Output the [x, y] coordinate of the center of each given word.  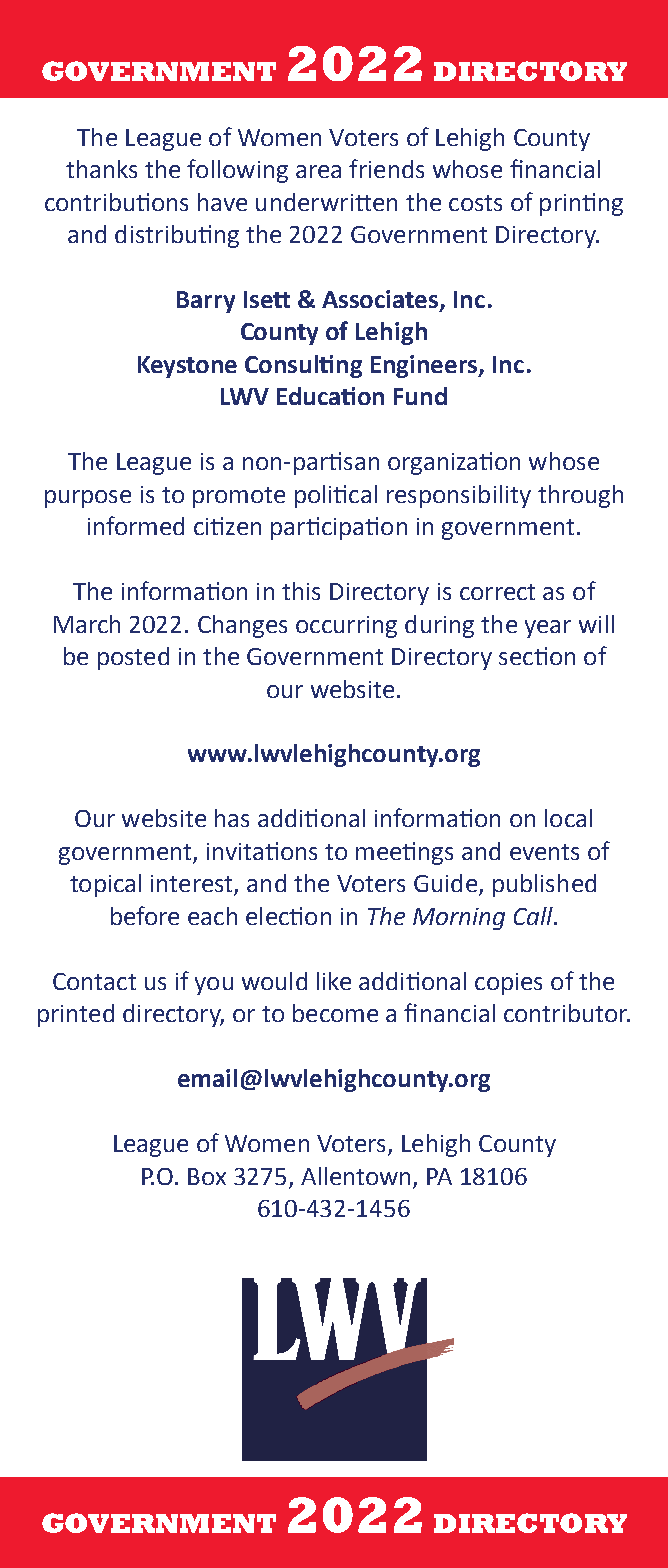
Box [207, 1176]
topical [105, 885]
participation [339, 528]
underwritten [326, 202]
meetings [404, 853]
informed [136, 525]
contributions [116, 202]
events [544, 852]
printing [581, 204]
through [580, 496]
